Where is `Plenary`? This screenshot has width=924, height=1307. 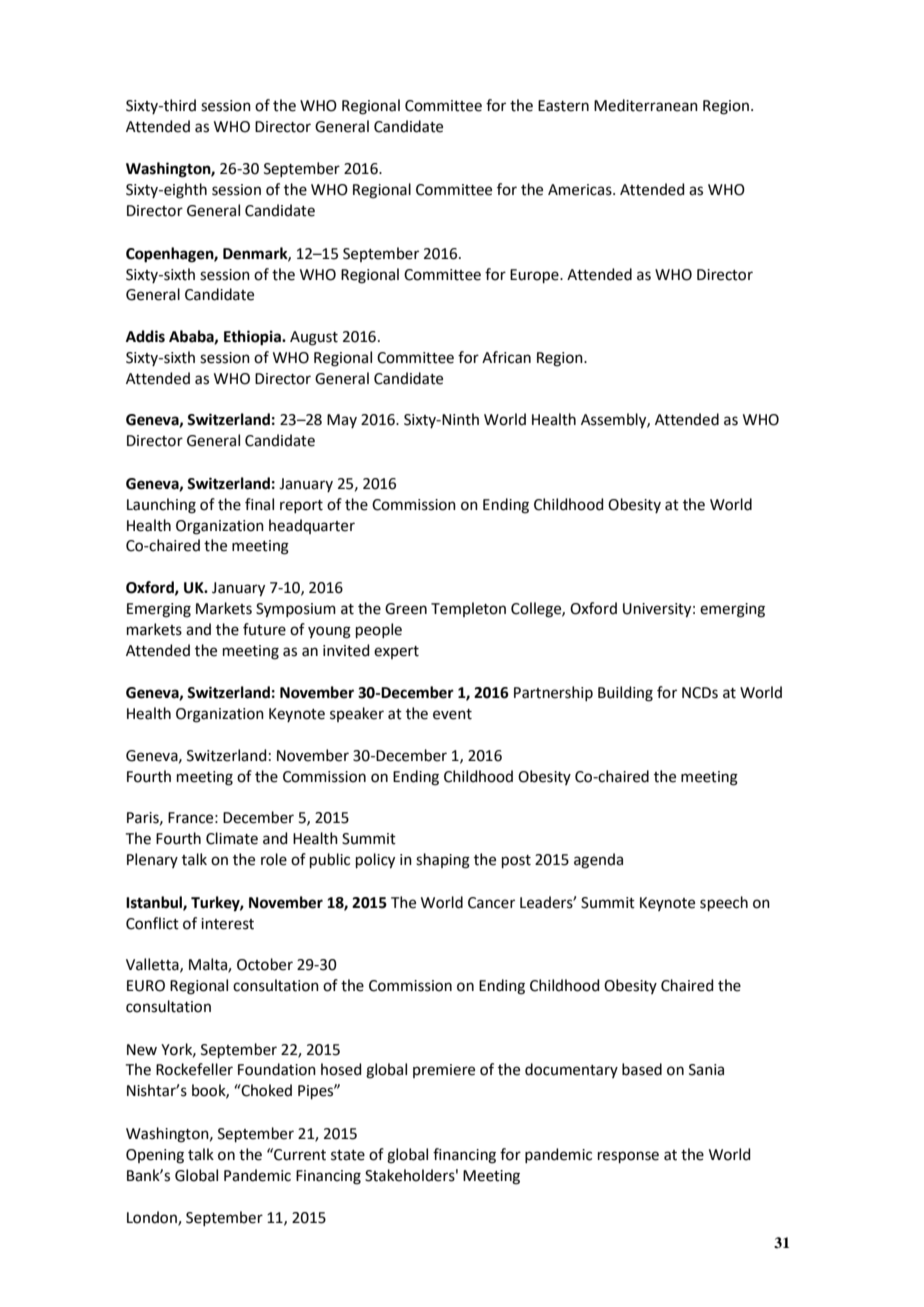
Plenary is located at coordinates (152, 860).
